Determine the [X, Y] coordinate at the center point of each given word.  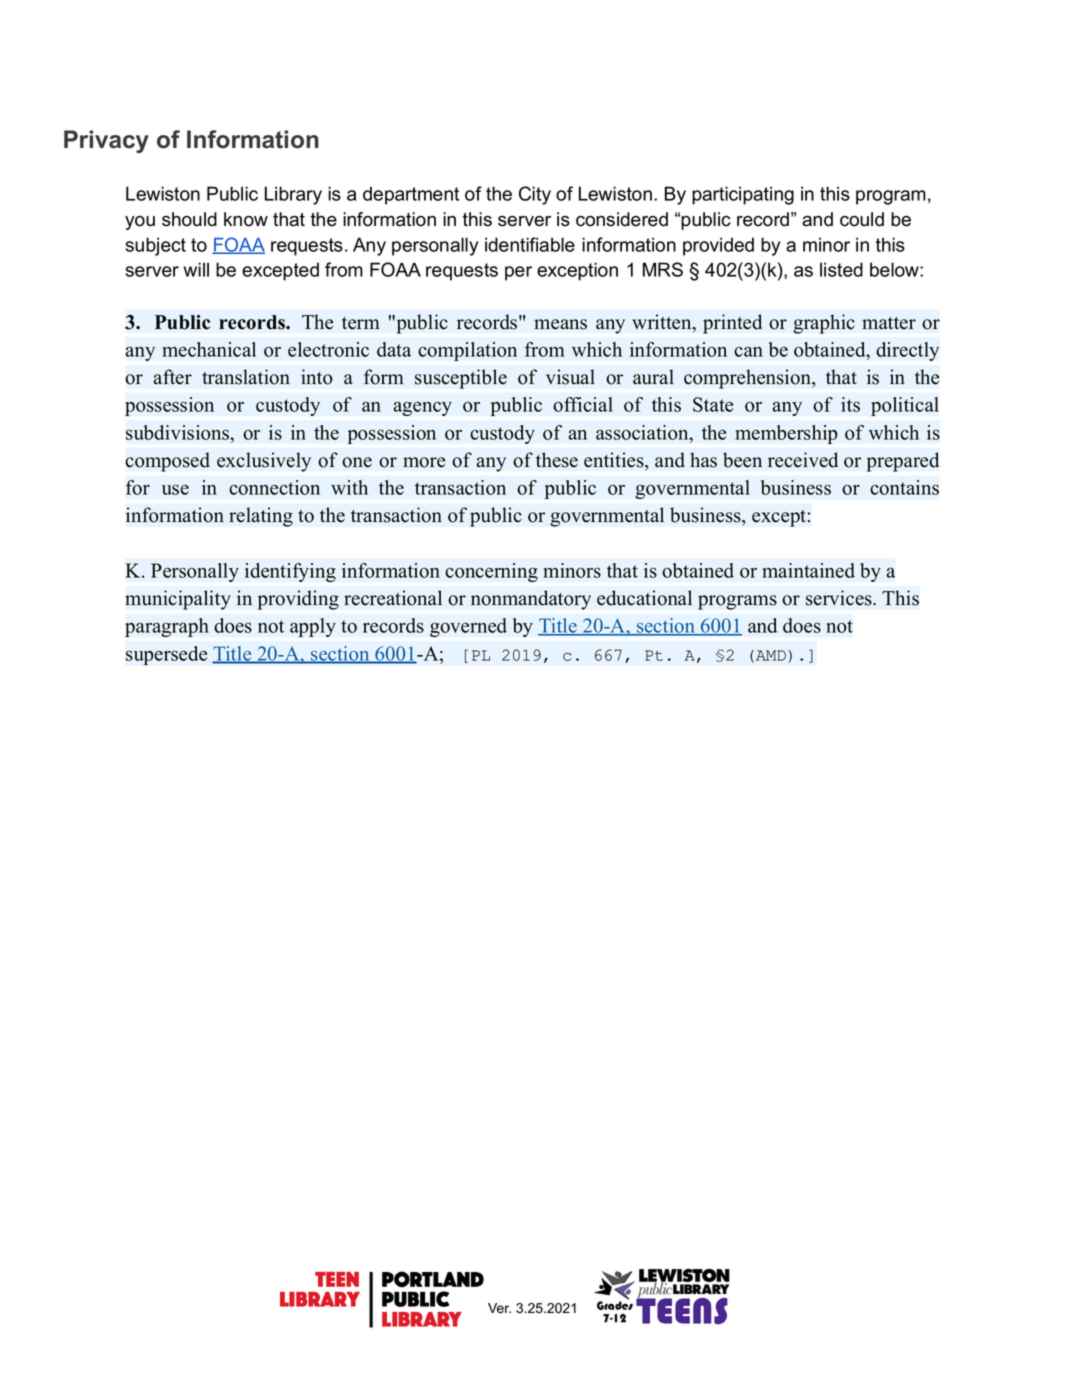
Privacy [106, 141]
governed [468, 627]
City [535, 195]
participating [743, 195]
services [840, 598]
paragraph [167, 627]
